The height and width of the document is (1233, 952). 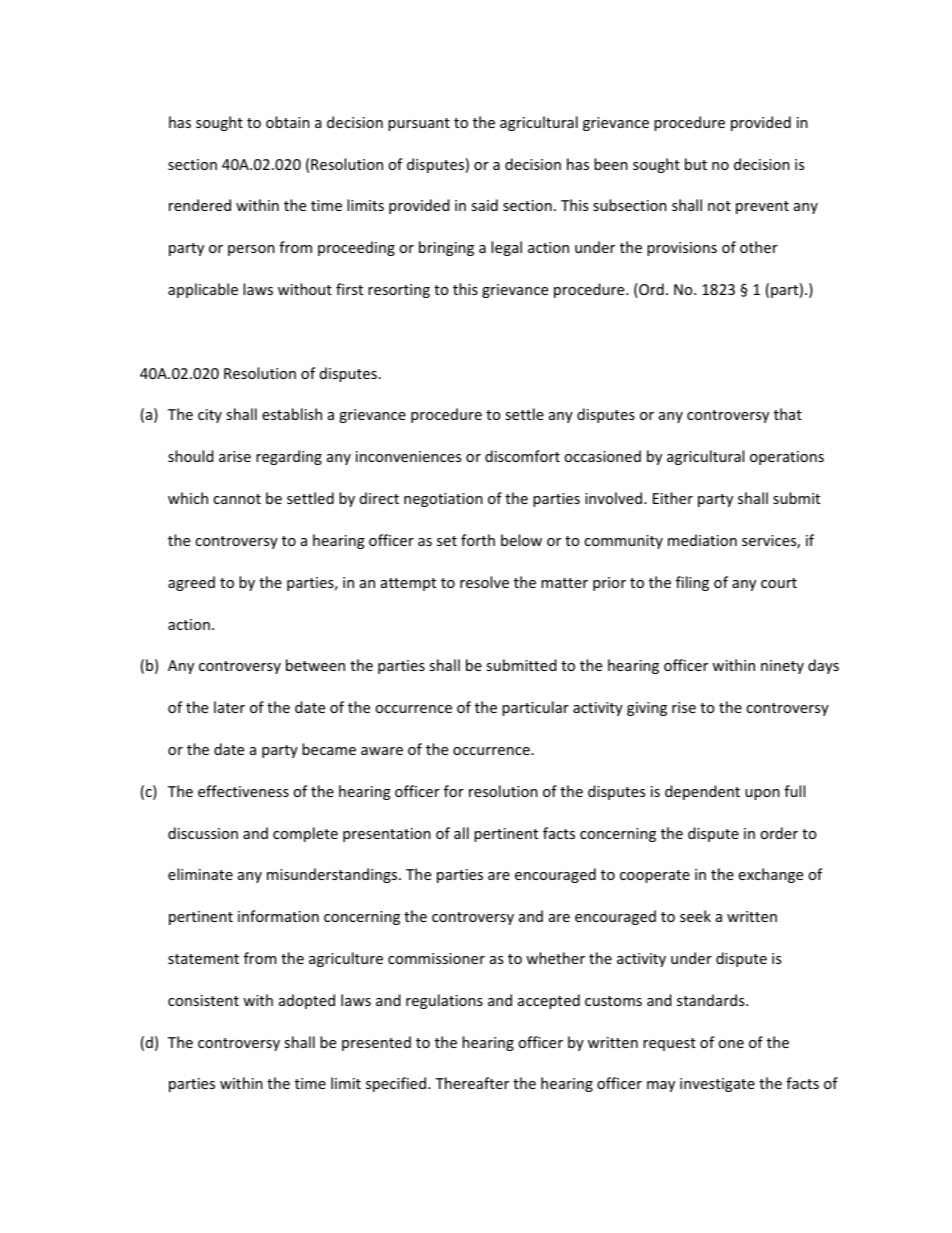 I want to click on effectiveness, so click(x=243, y=791).
